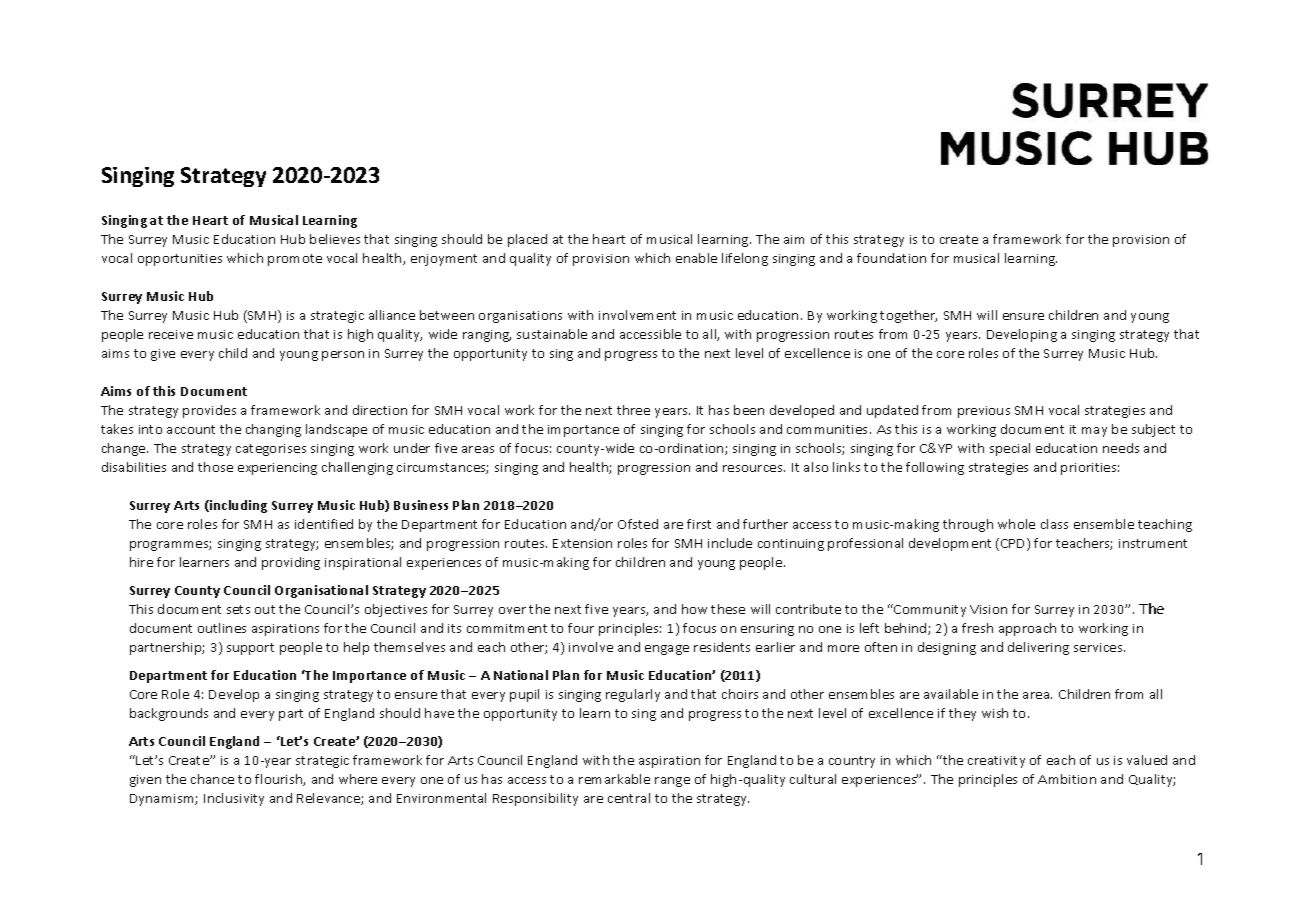  Describe the element at coordinates (212, 779) in the image. I see `chance` at that location.
